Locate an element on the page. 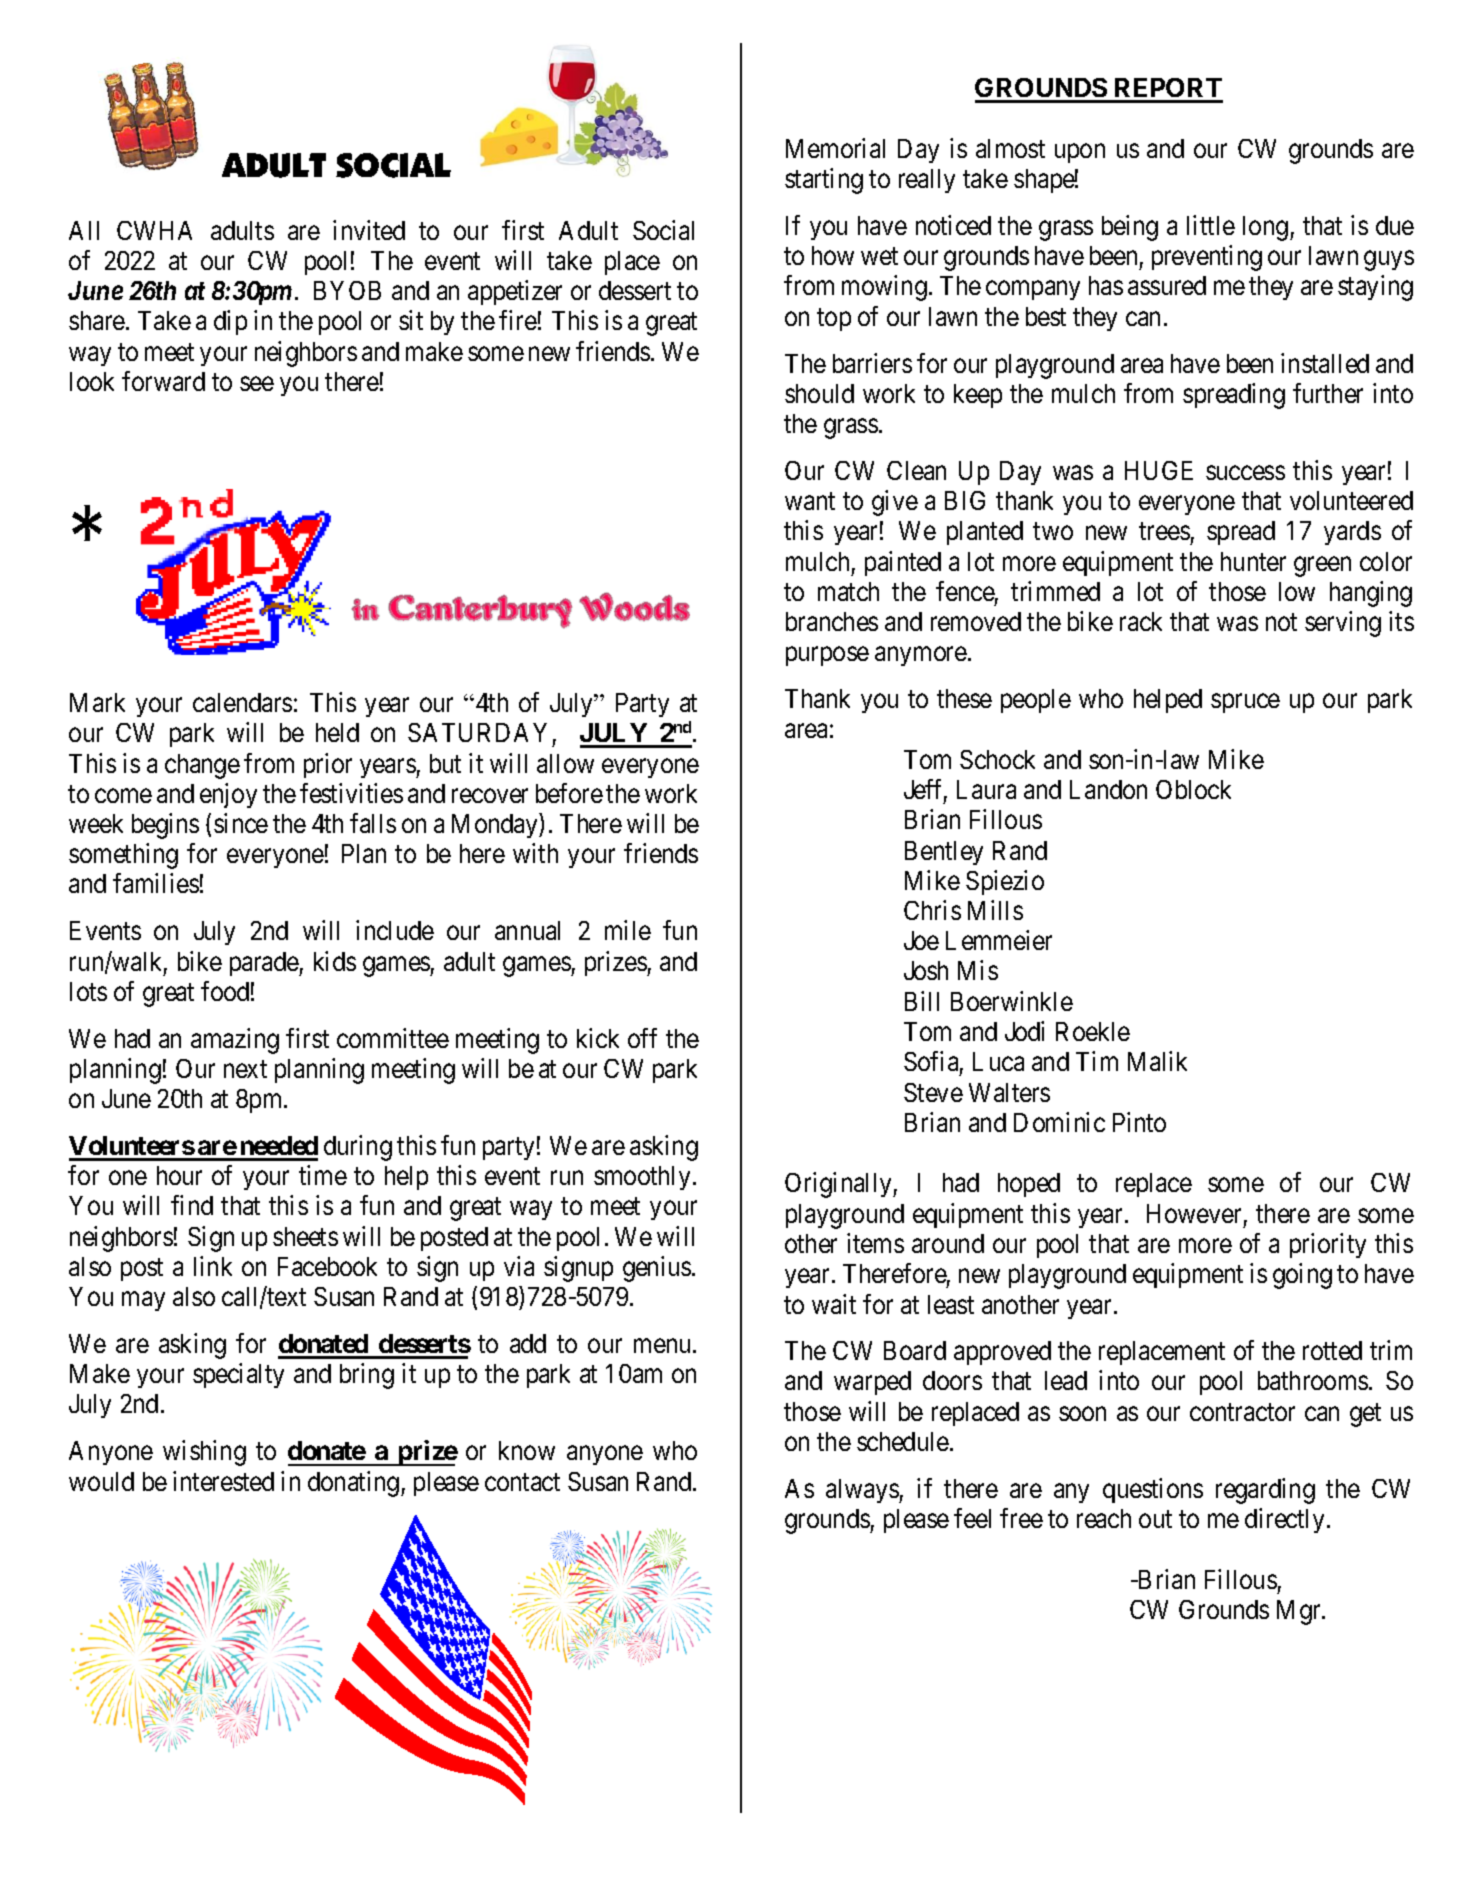  see is located at coordinates (257, 384).
